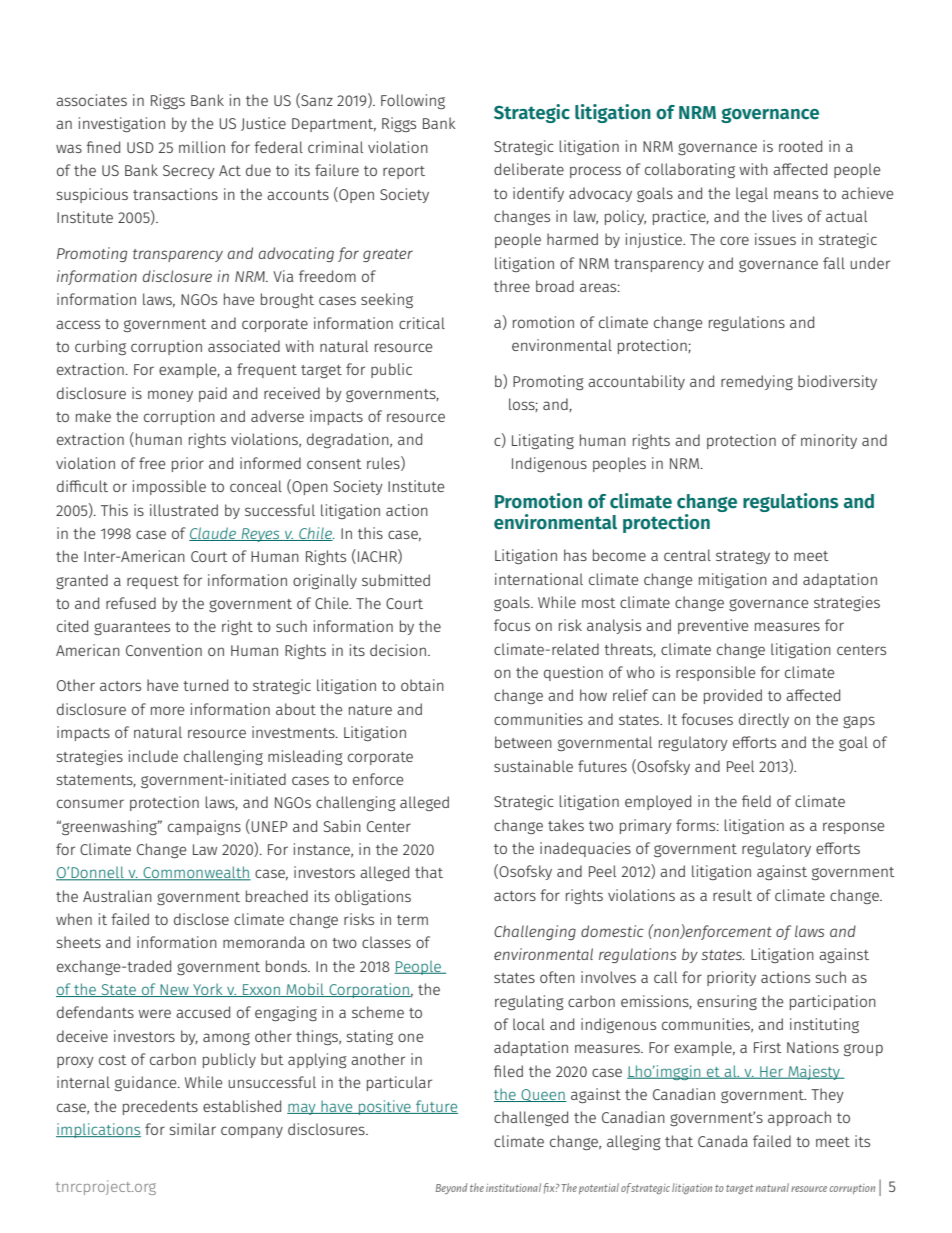  What do you see at coordinates (413, 101) in the document?
I see `Following` at bounding box center [413, 101].
